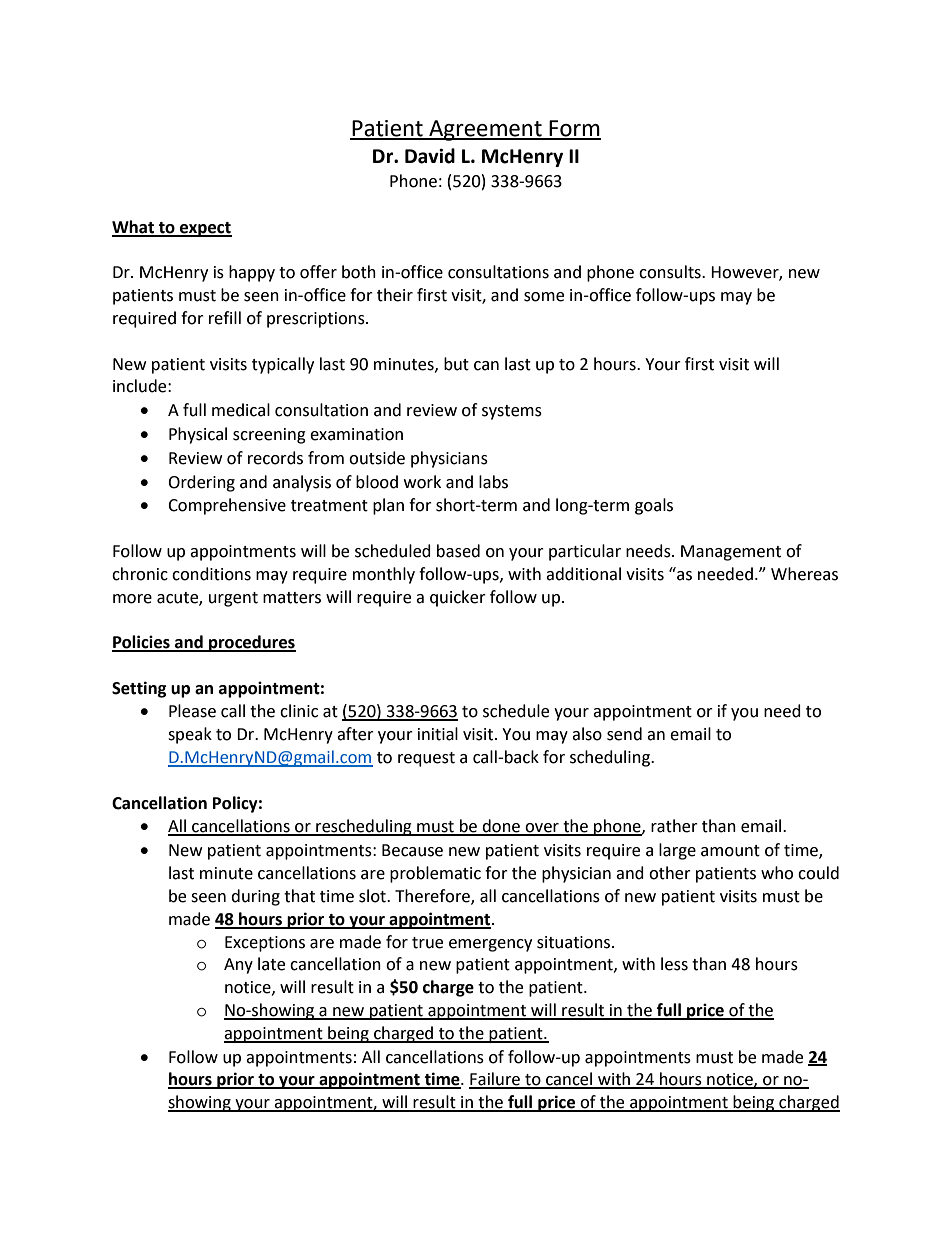 The height and width of the screenshot is (1233, 952). Describe the element at coordinates (730, 851) in the screenshot. I see `amount` at that location.
